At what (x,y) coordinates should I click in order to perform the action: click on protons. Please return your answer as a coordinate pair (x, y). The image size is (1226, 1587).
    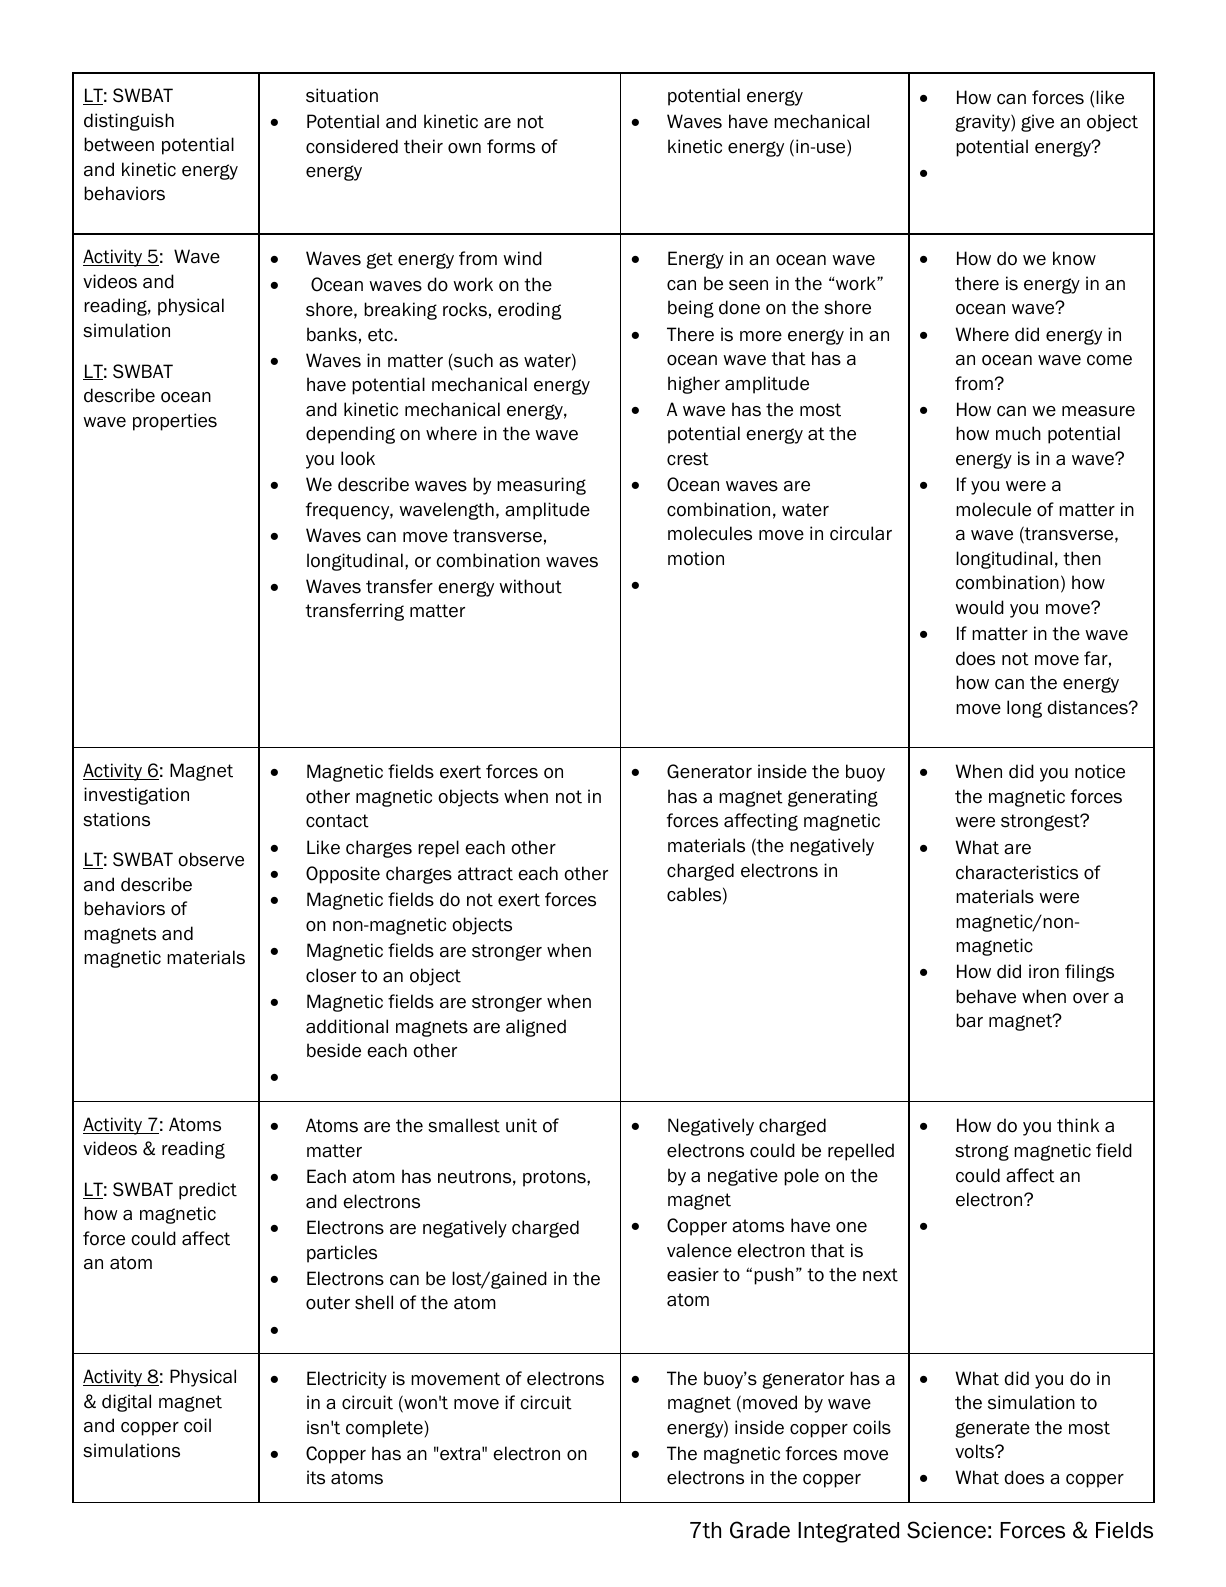
    Looking at the image, I should click on (555, 1178).
